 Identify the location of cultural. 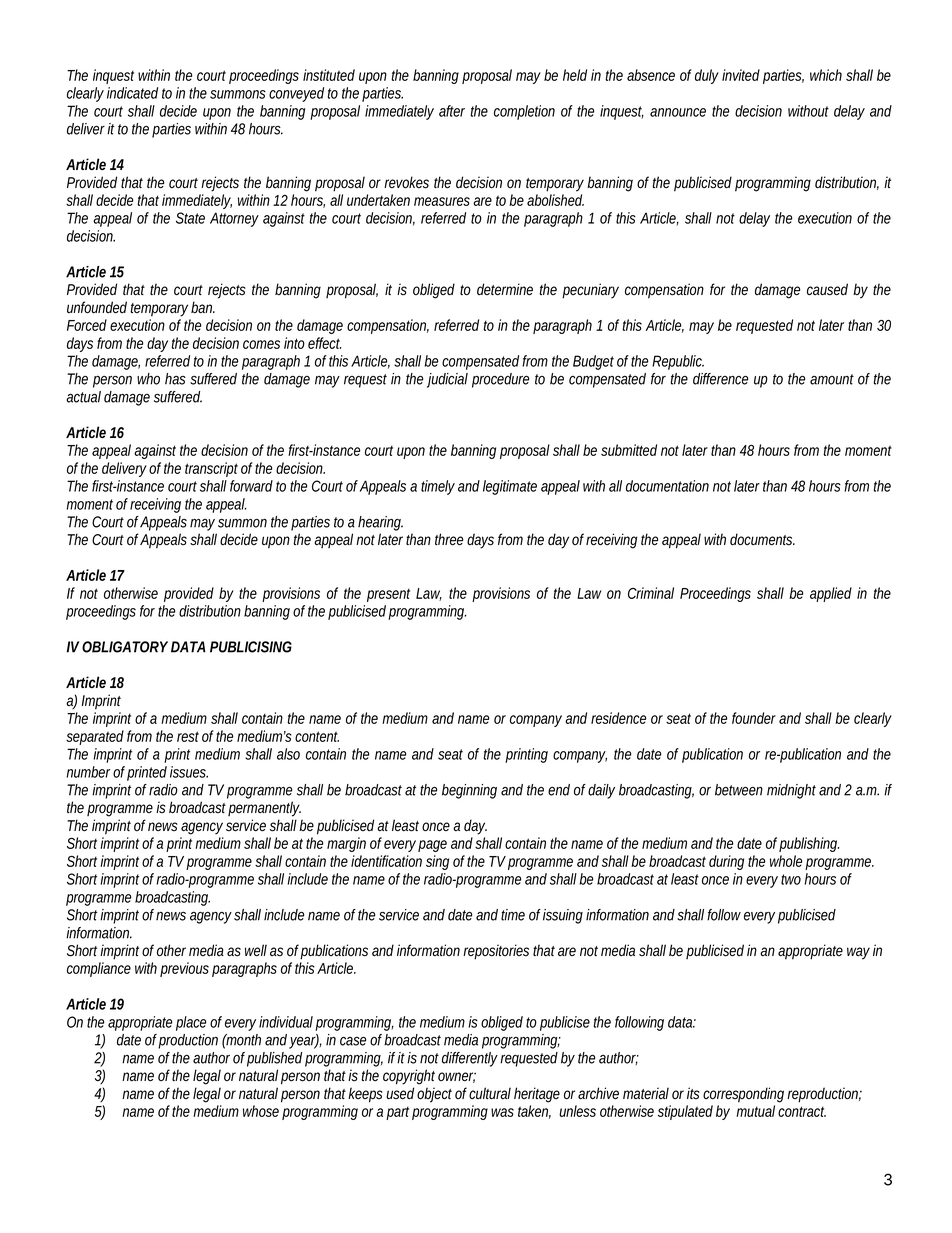
(490, 1093).
